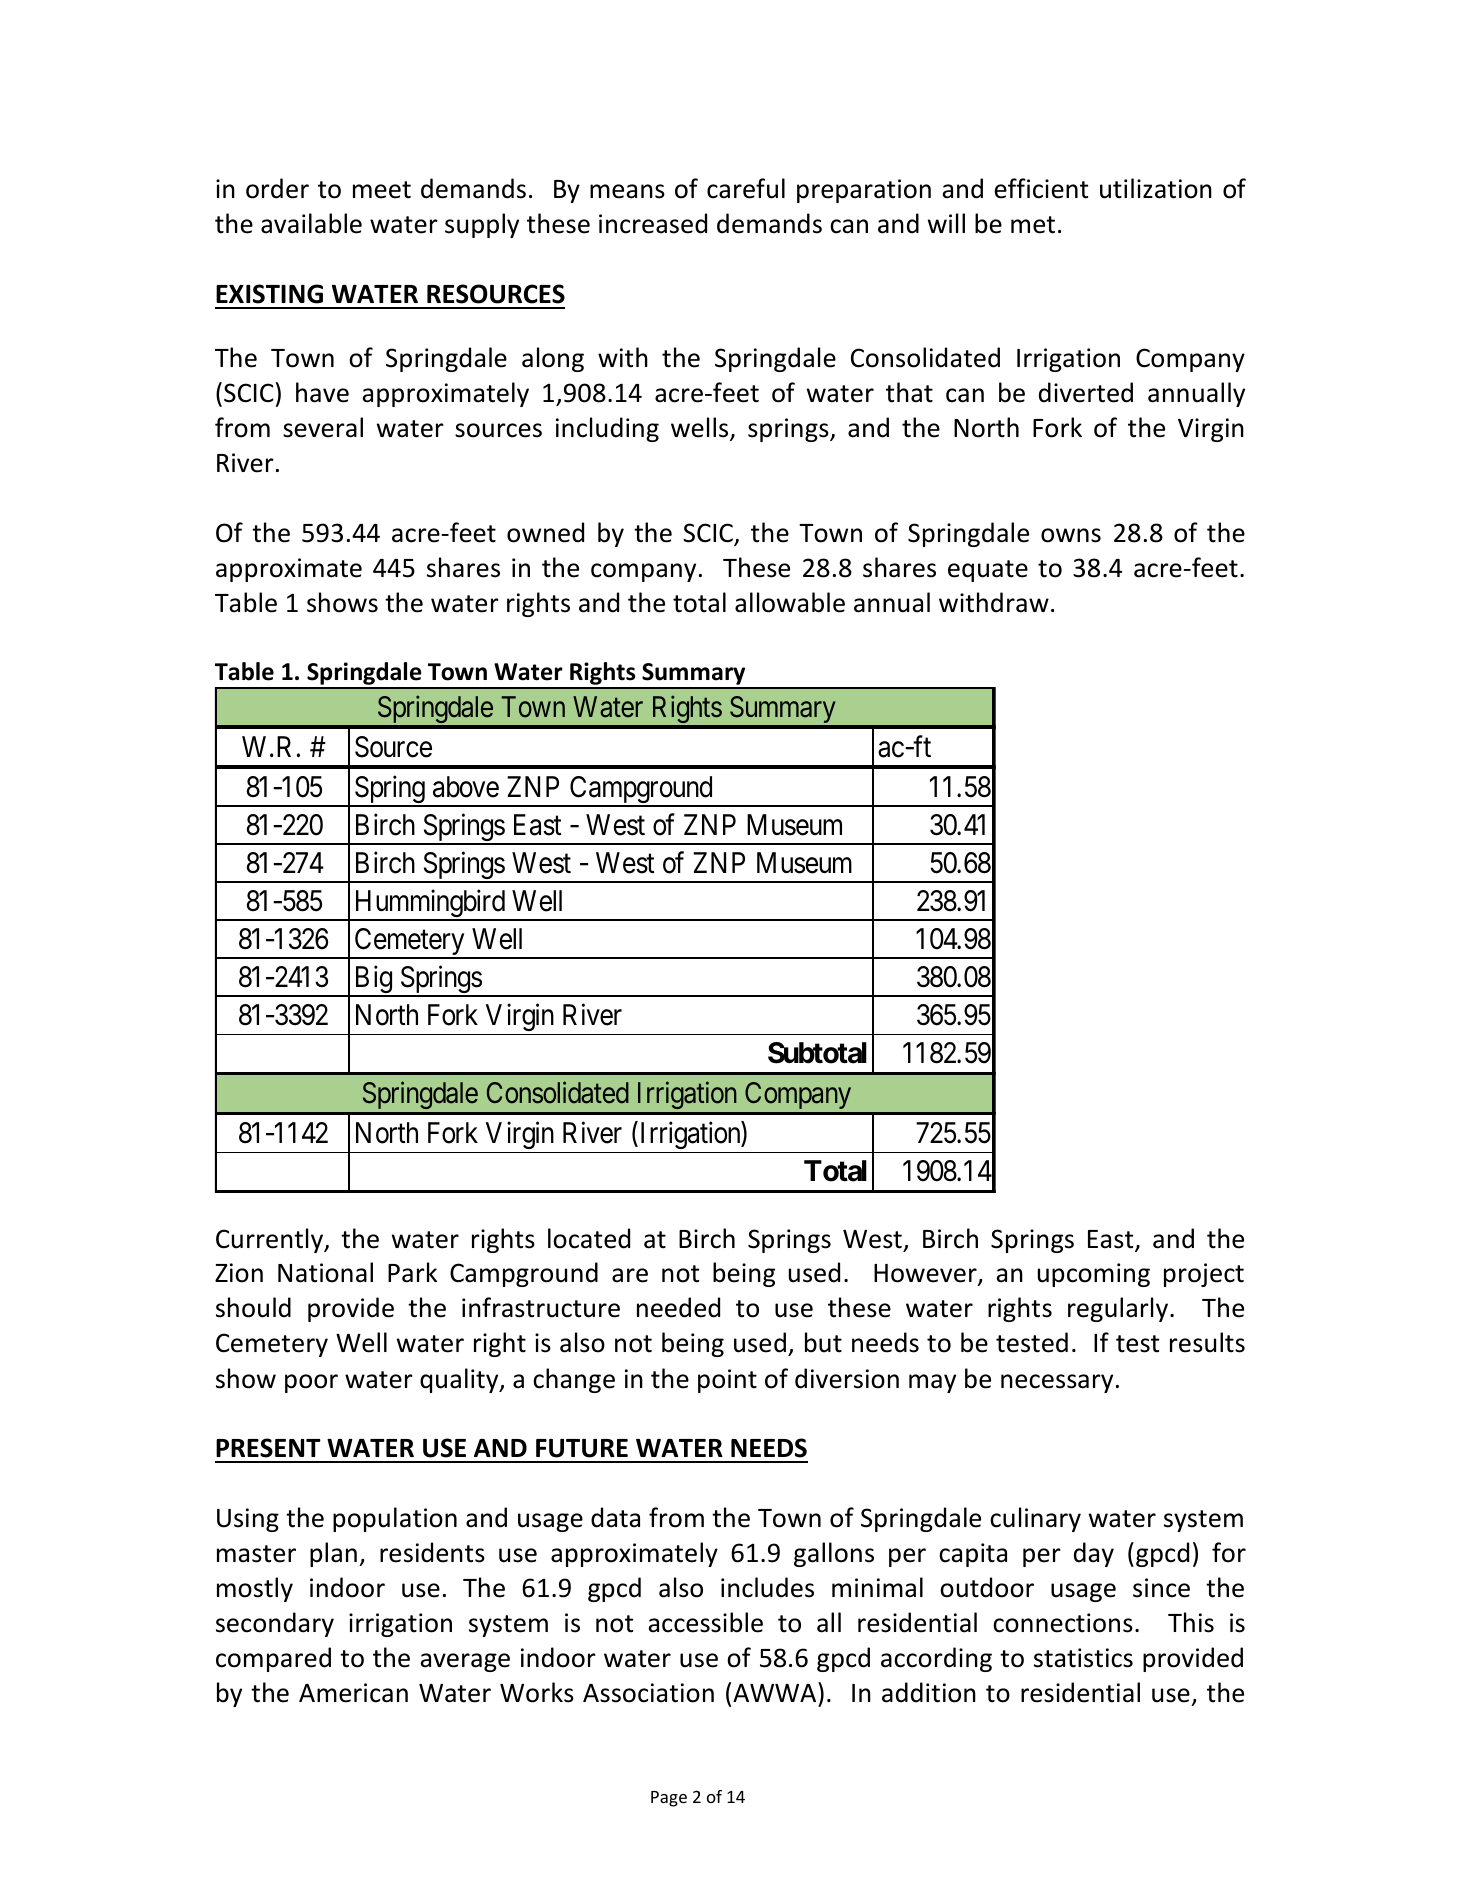 This screenshot has width=1460, height=1889. What do you see at coordinates (545, 532) in the screenshot?
I see `owned` at bounding box center [545, 532].
